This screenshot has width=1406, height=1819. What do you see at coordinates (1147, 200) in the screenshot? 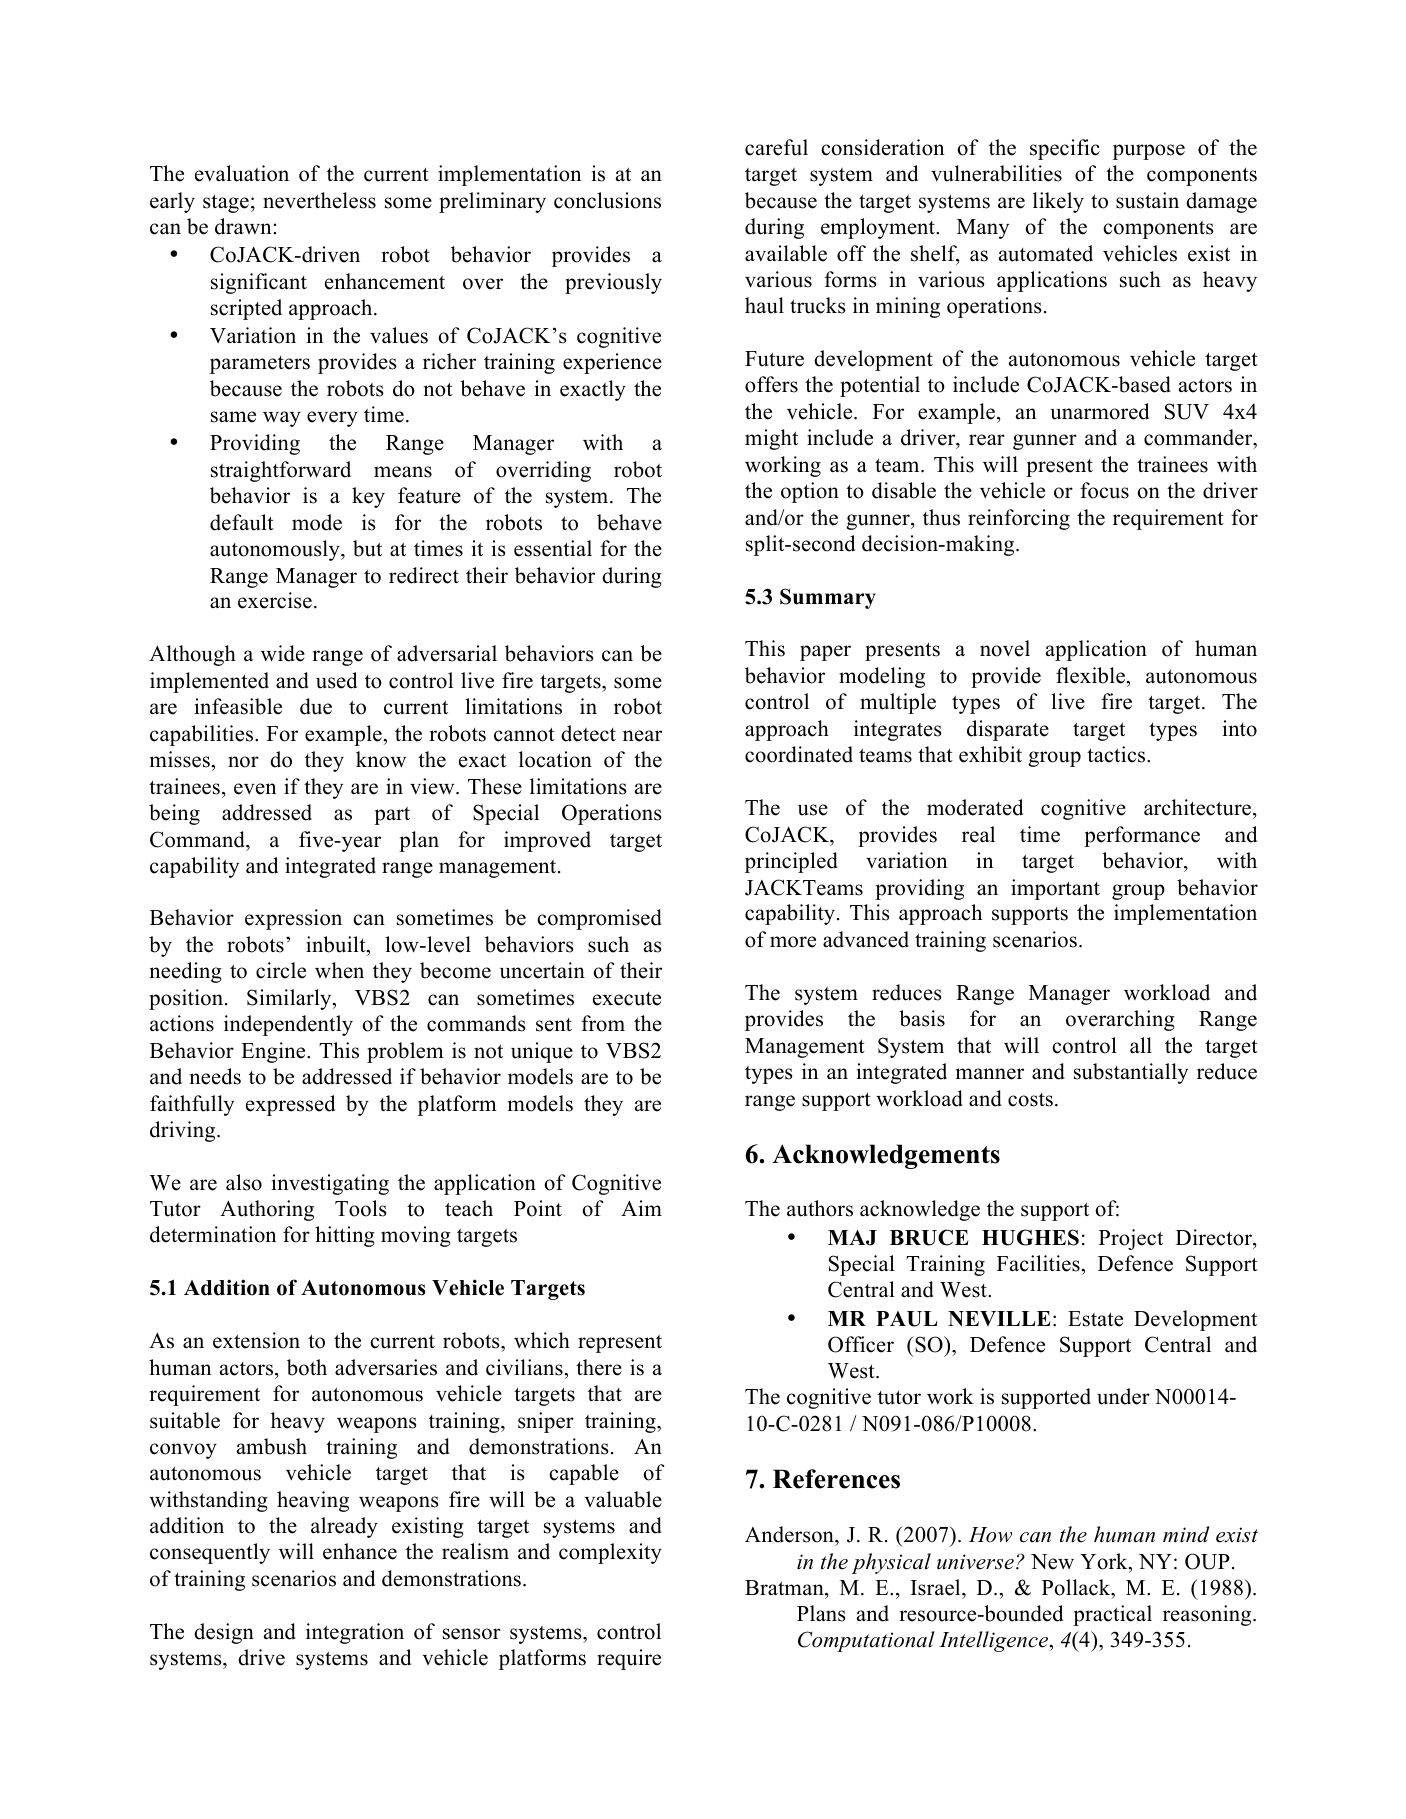
I see `sustain` at bounding box center [1147, 200].
